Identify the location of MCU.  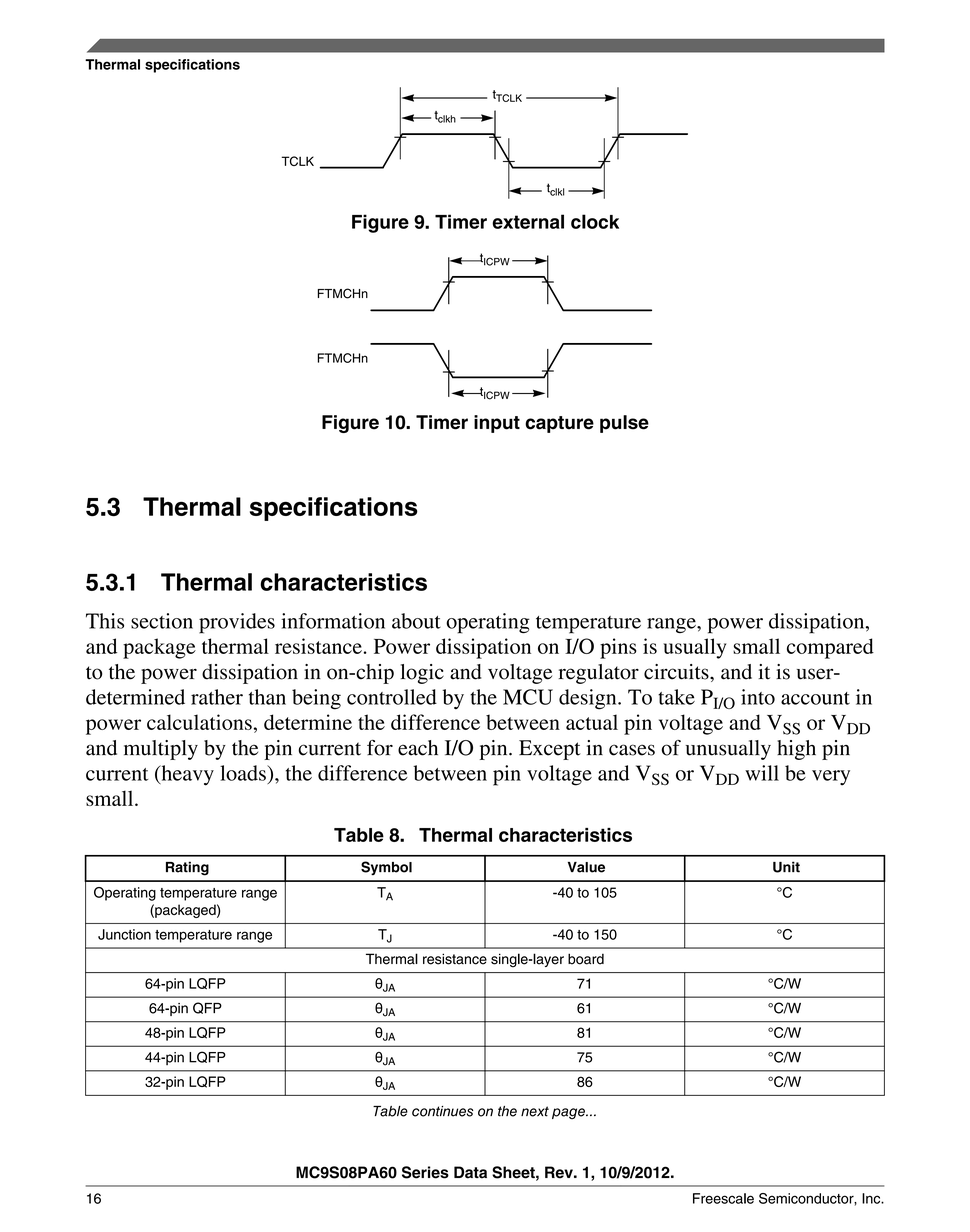
(528, 697).
